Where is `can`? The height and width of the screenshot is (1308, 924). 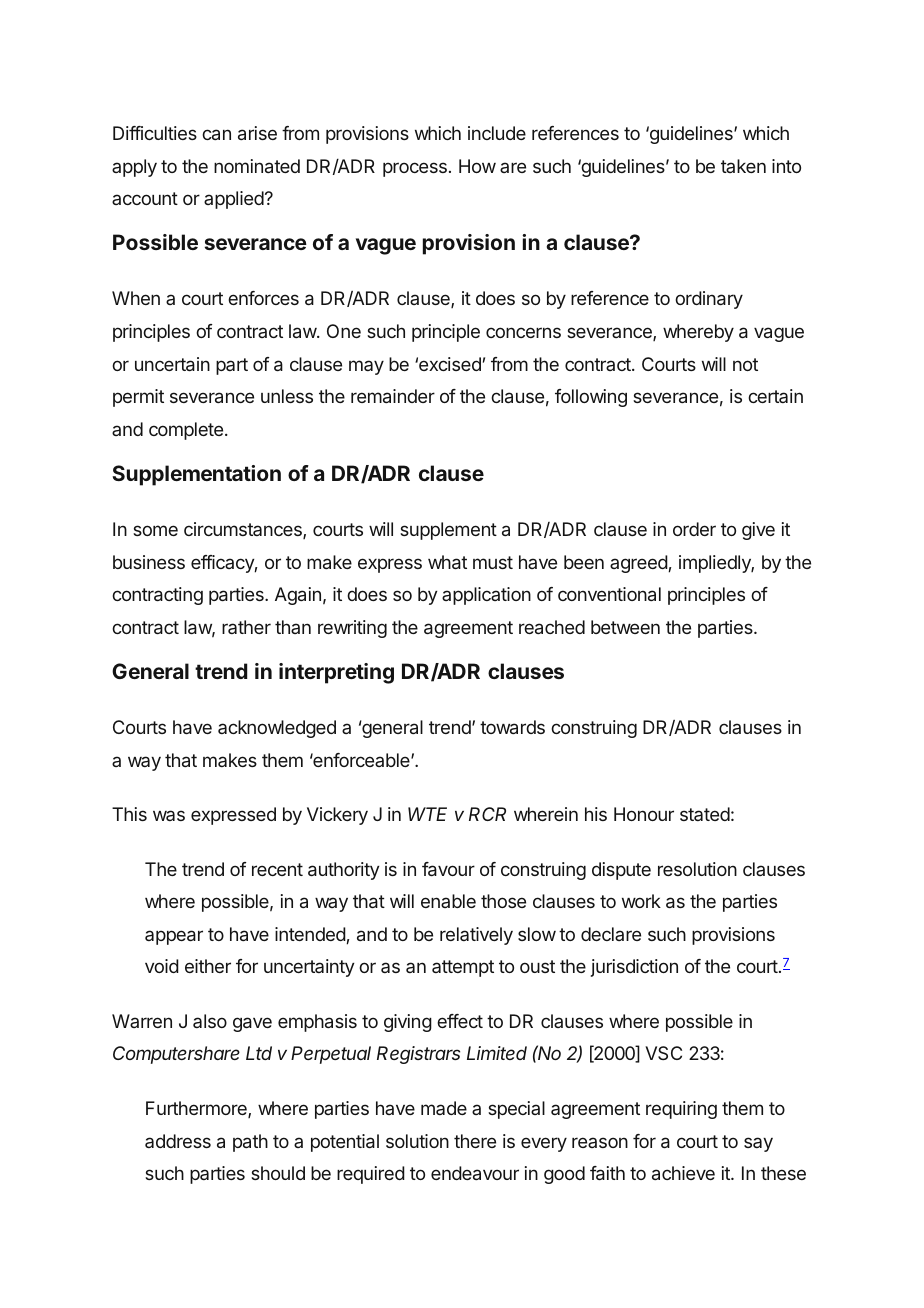
can is located at coordinates (216, 134).
